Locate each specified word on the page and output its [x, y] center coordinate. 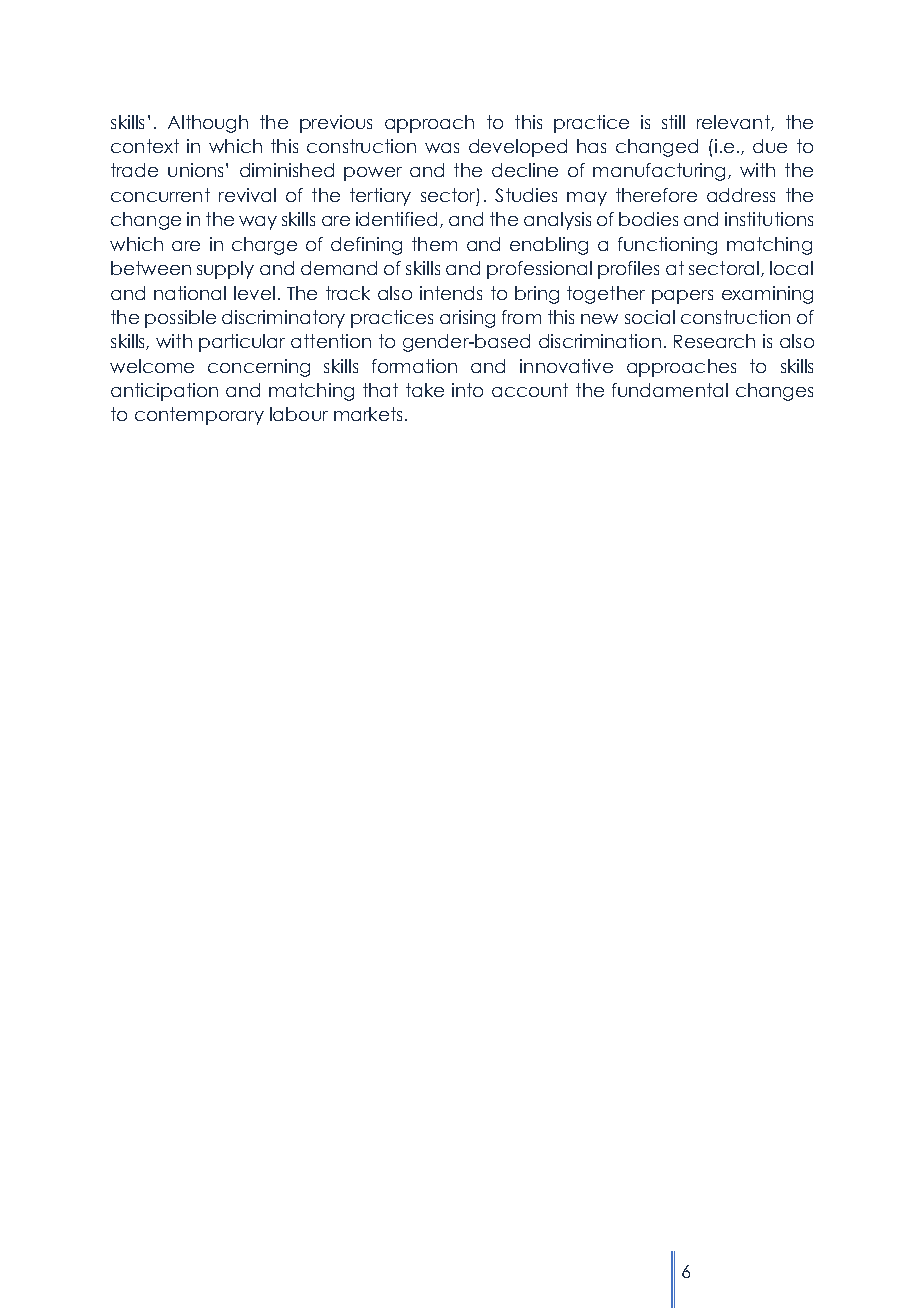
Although [208, 124]
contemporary [199, 416]
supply [225, 270]
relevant [734, 123]
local [791, 268]
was [442, 148]
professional [539, 270]
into [467, 390]
